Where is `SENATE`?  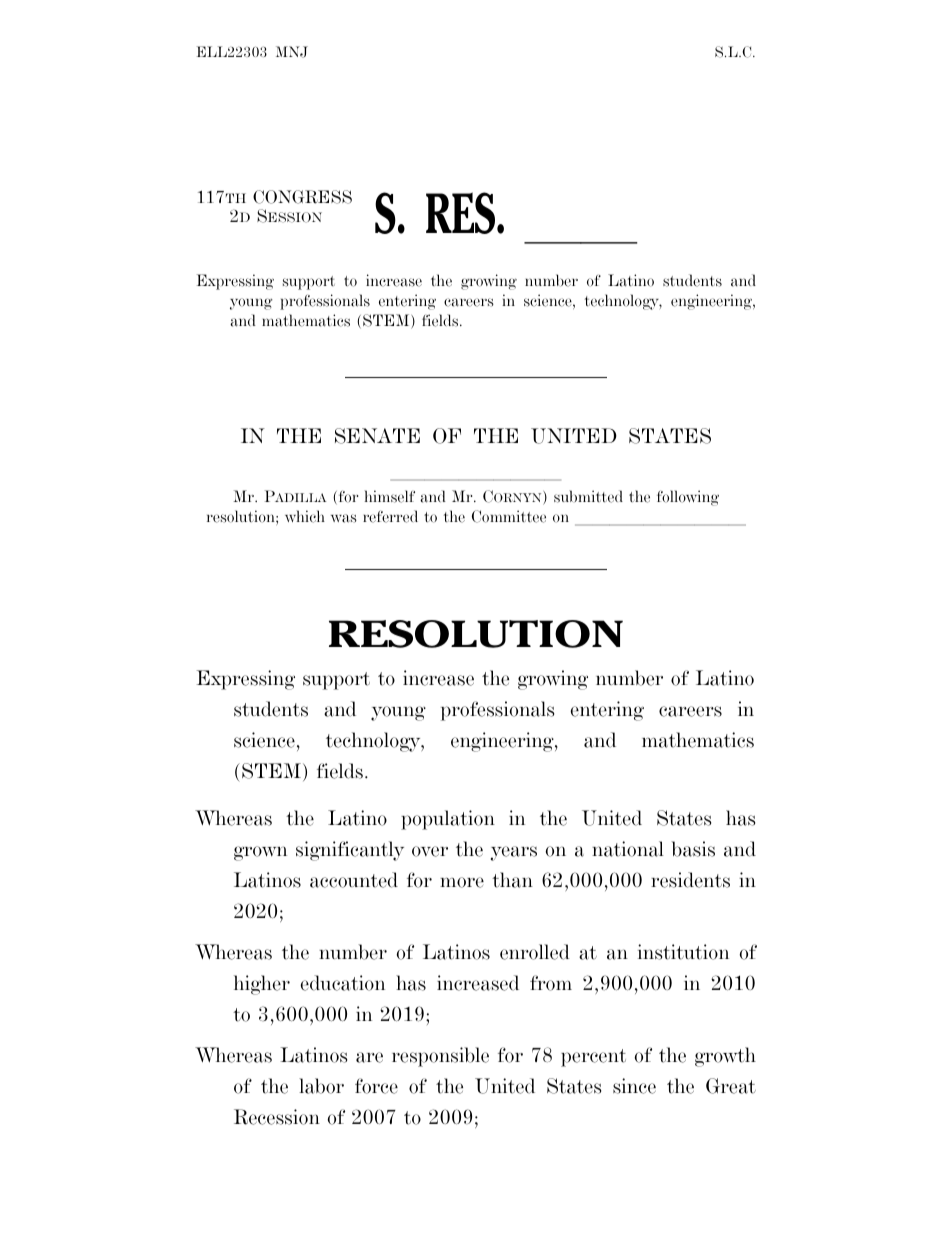 SENATE is located at coordinates (377, 436).
